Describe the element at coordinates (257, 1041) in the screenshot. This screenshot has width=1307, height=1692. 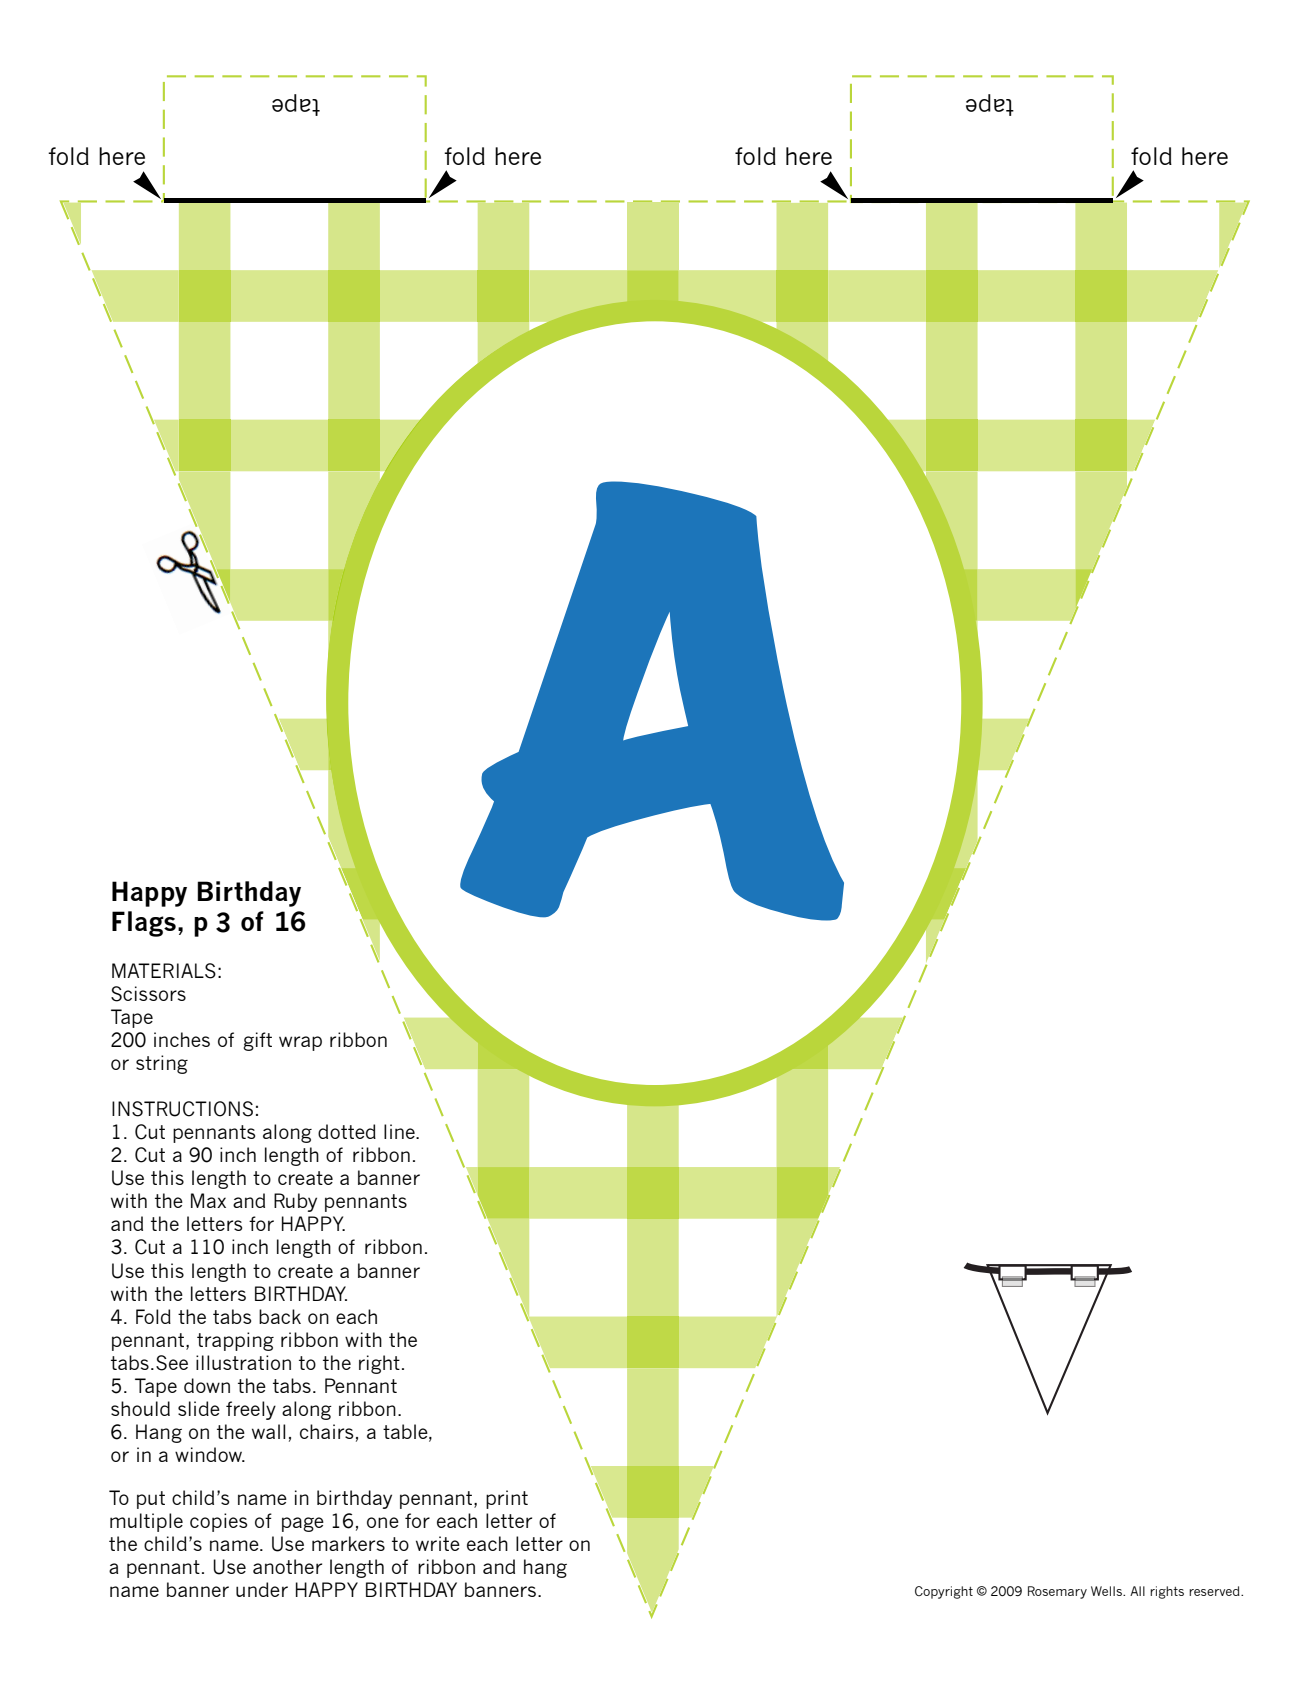
I see `gift` at that location.
